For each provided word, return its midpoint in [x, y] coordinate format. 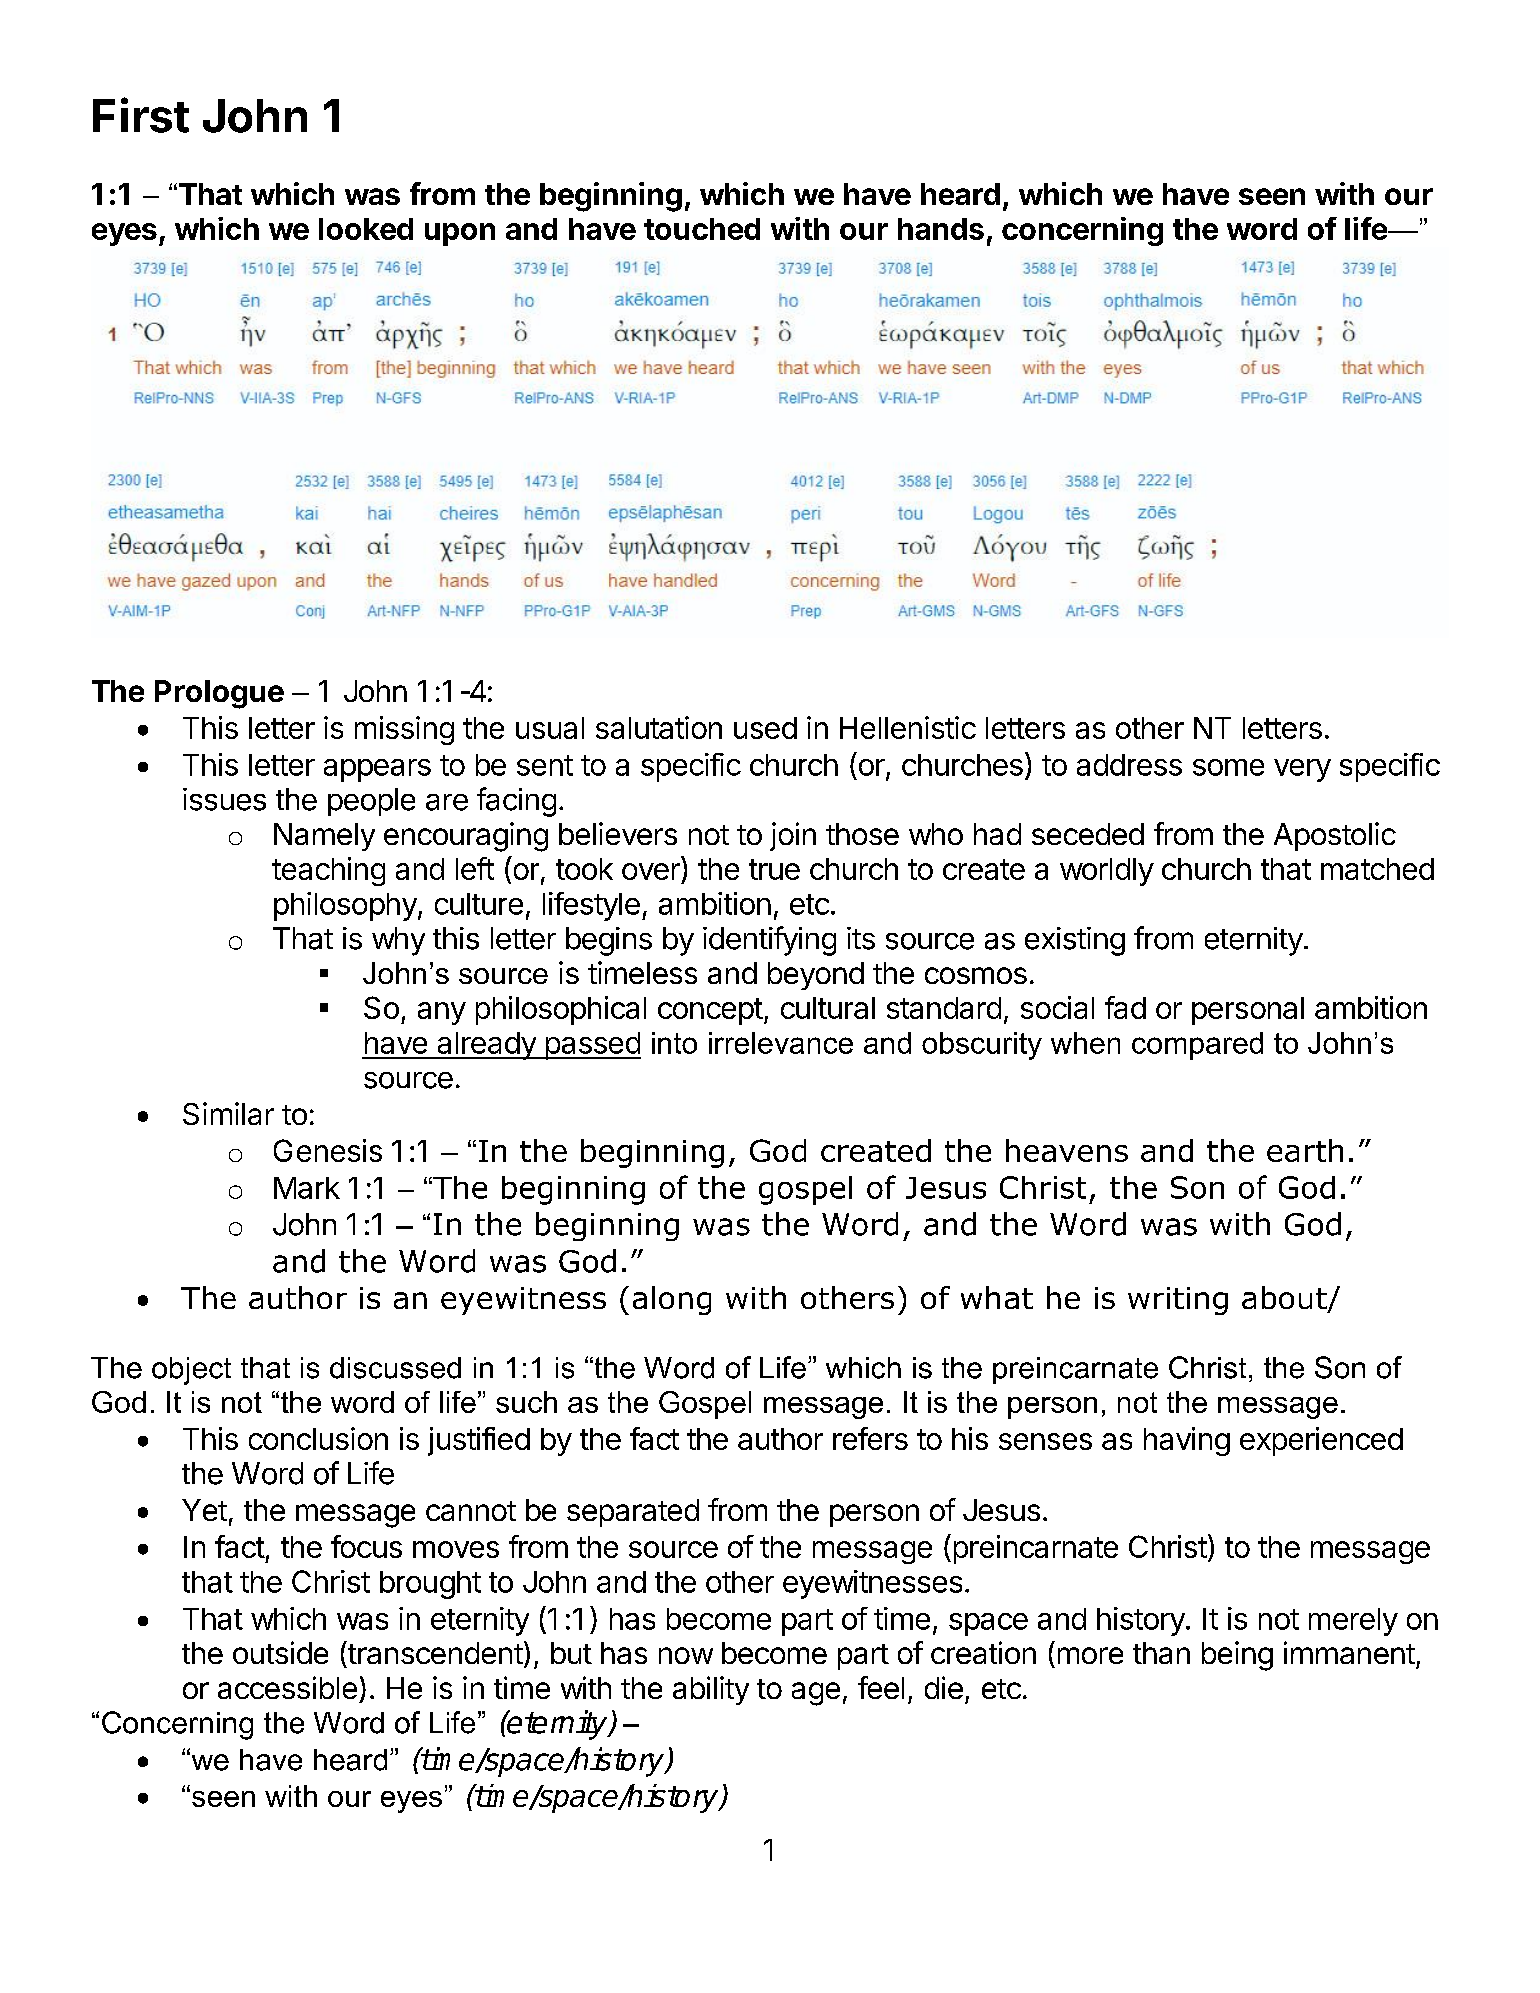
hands [941, 229]
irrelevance [781, 1043]
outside [280, 1652]
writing [1178, 1301]
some [1228, 767]
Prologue [219, 694]
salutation [659, 727]
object [191, 1371]
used [765, 728]
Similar [228, 1113]
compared [1197, 1046]
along [672, 1300]
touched [702, 229]
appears [377, 770]
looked [366, 229]
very [1302, 770]
